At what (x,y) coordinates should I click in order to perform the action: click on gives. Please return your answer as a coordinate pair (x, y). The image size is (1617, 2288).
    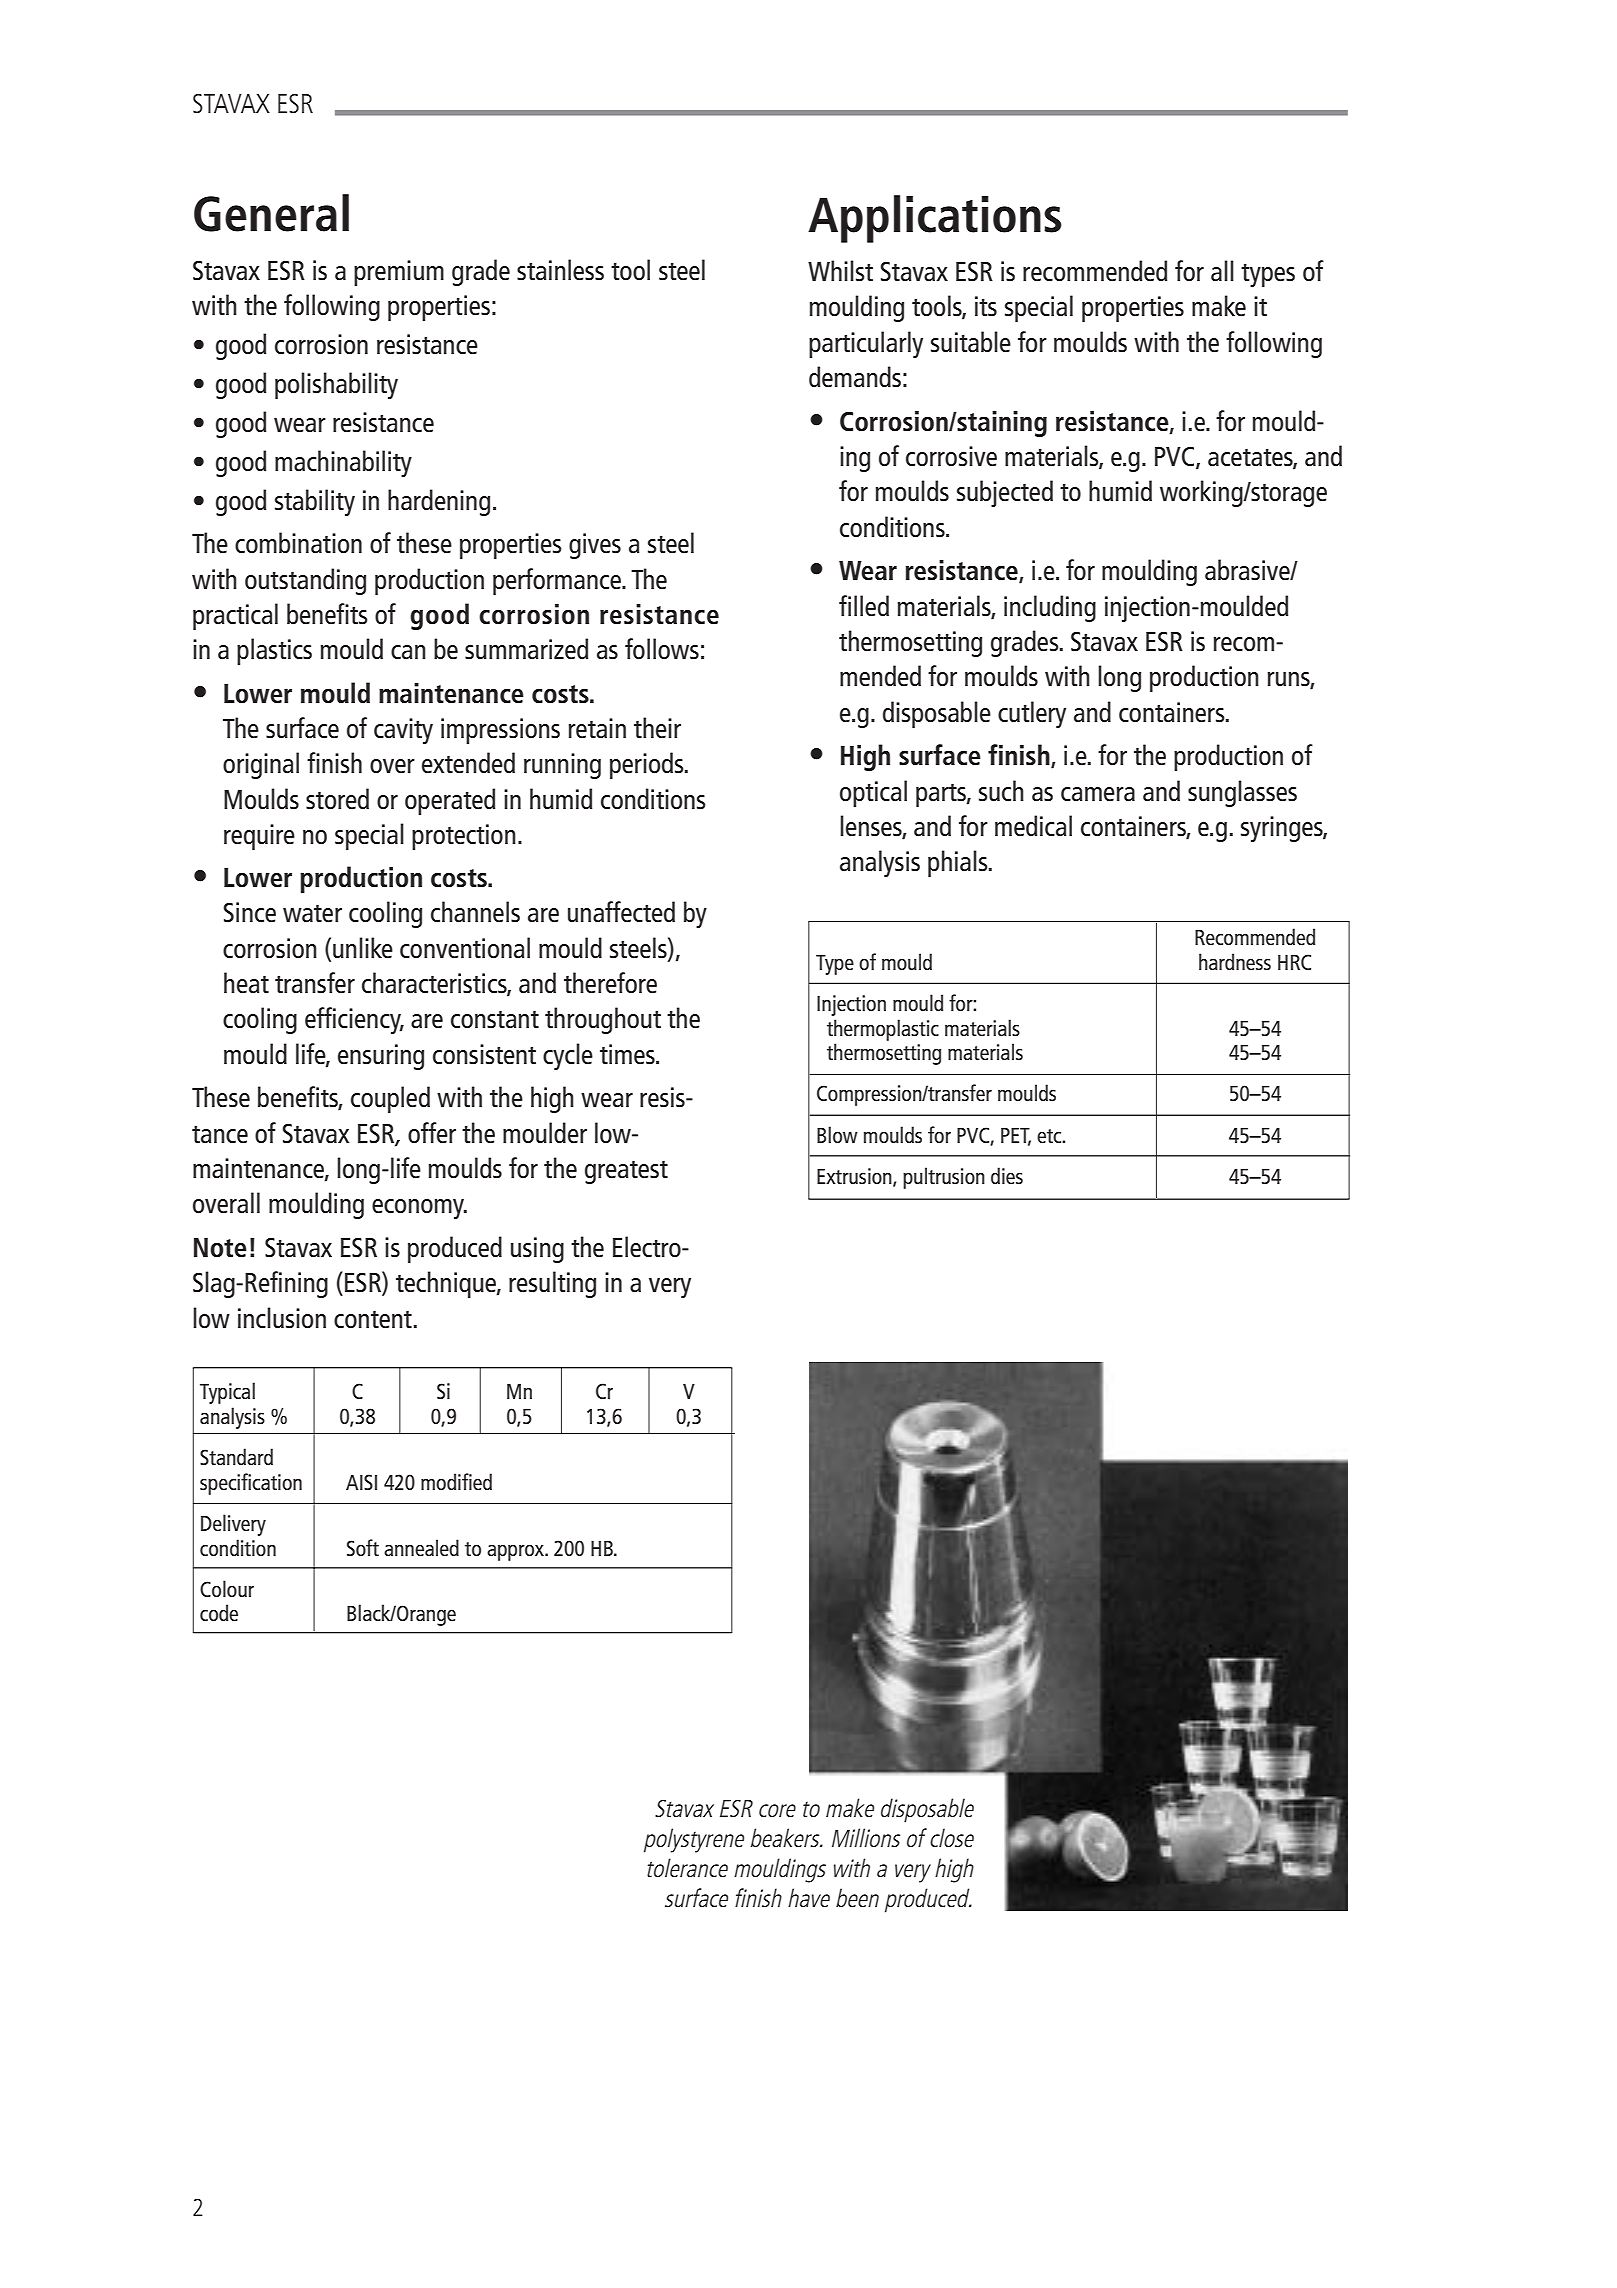
    Looking at the image, I should click on (595, 546).
